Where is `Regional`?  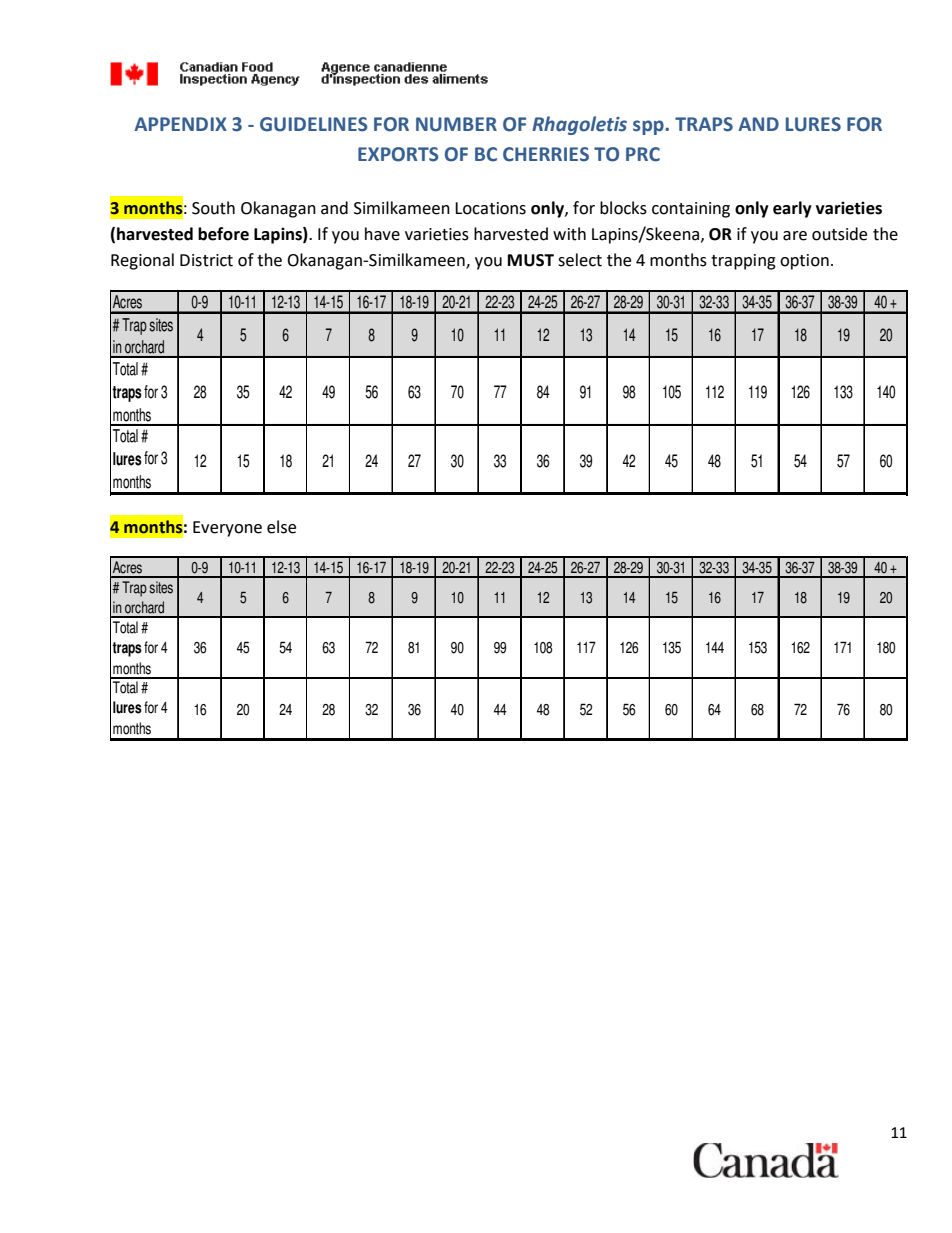 Regional is located at coordinates (142, 261).
